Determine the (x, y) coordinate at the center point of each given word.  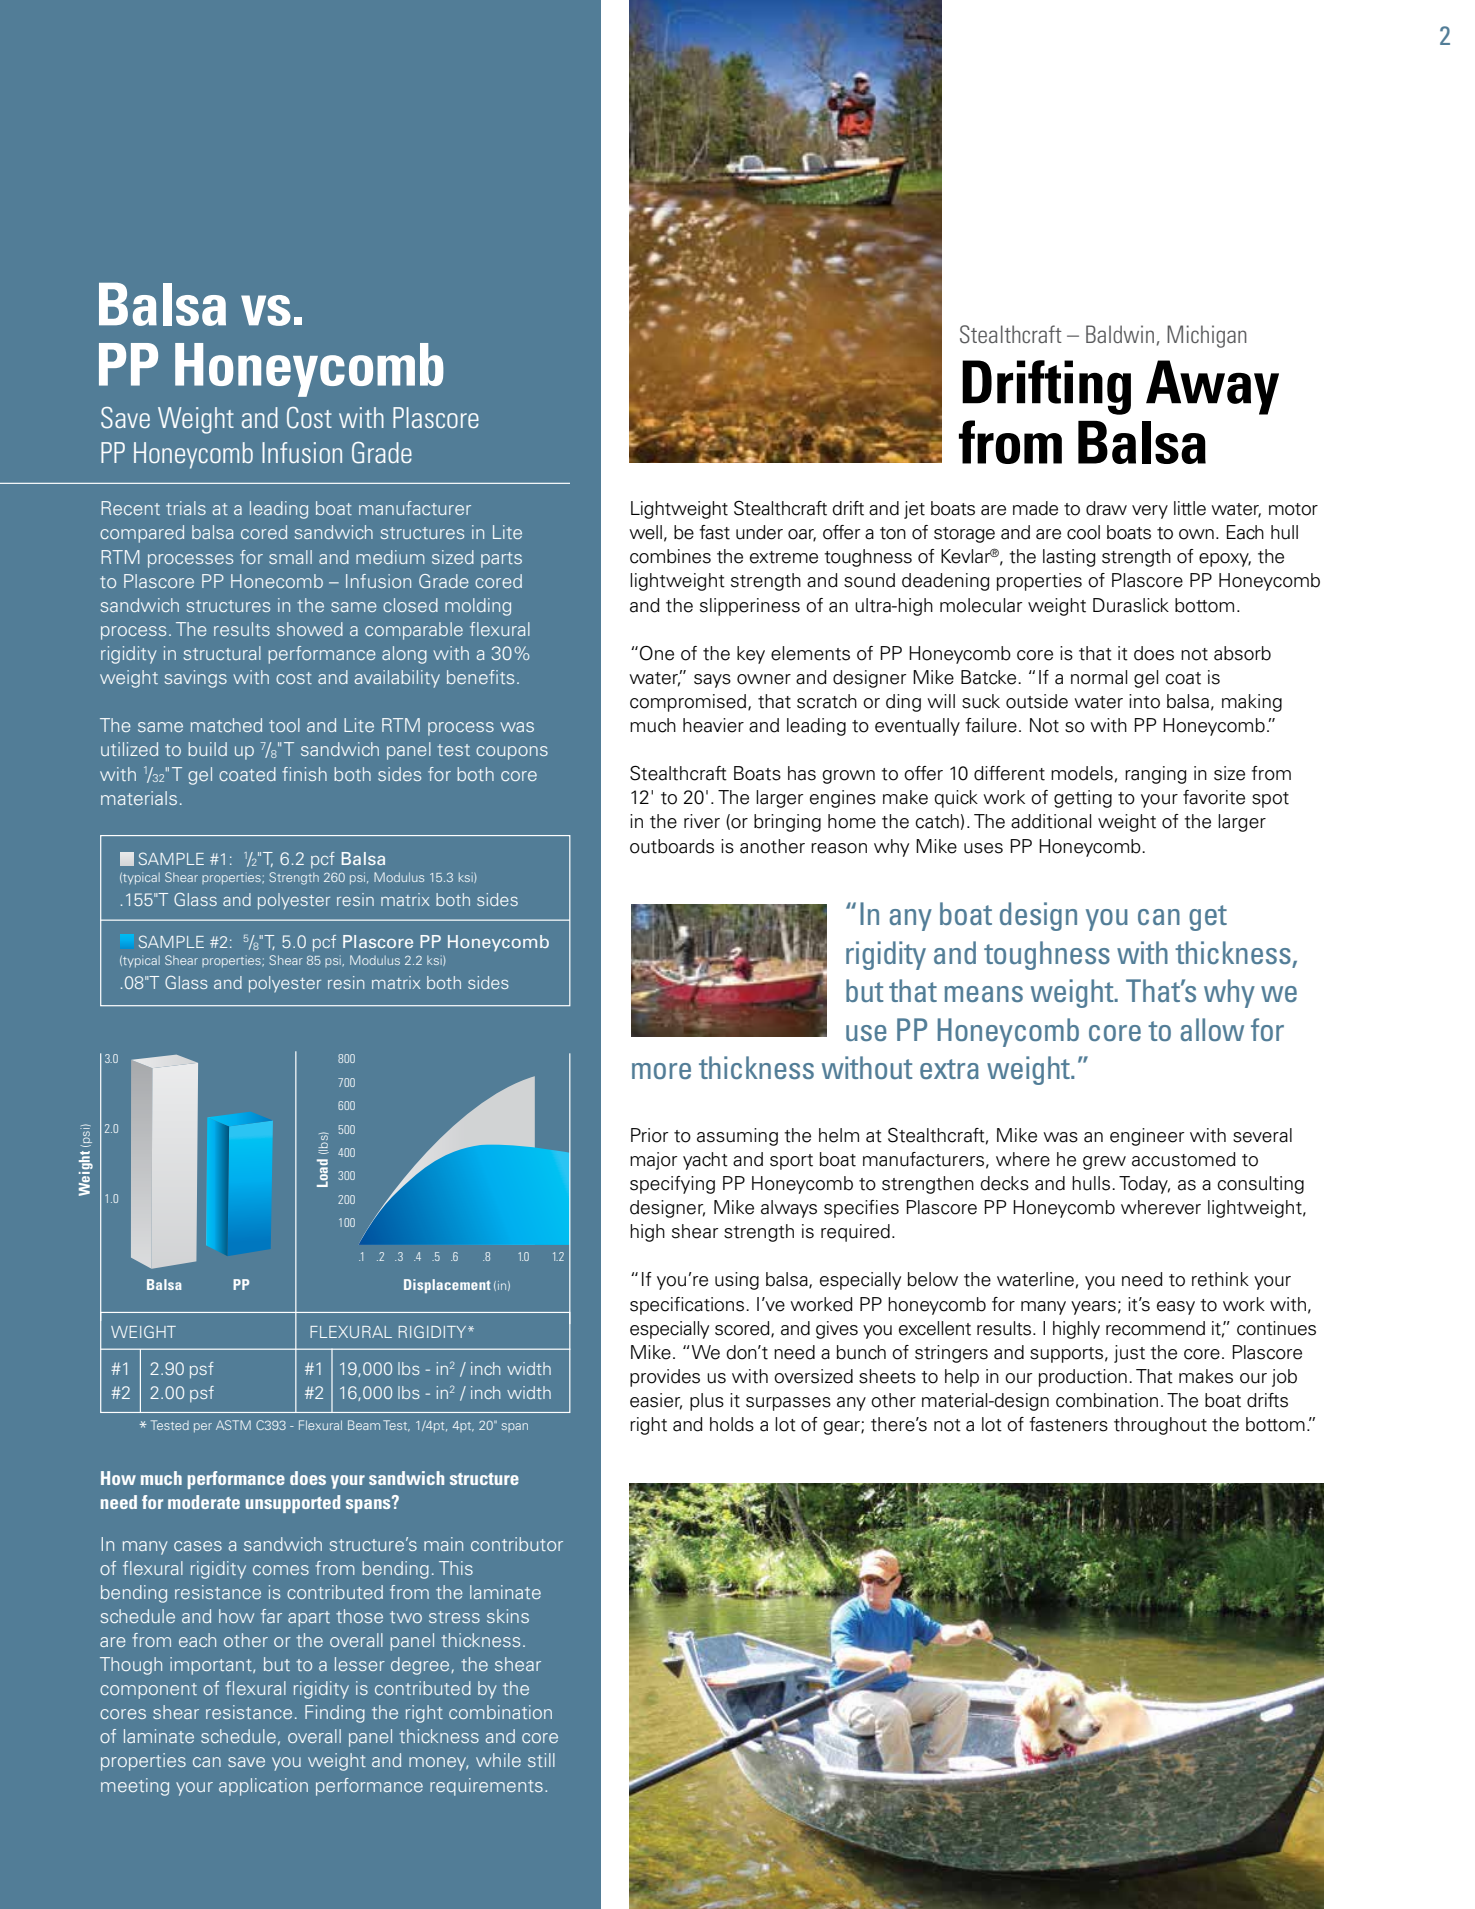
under (759, 532)
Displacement (447, 1286)
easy (1176, 1308)
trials (186, 508)
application (263, 1787)
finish (304, 774)
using (737, 1281)
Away (1212, 387)
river (702, 821)
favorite (1214, 797)
